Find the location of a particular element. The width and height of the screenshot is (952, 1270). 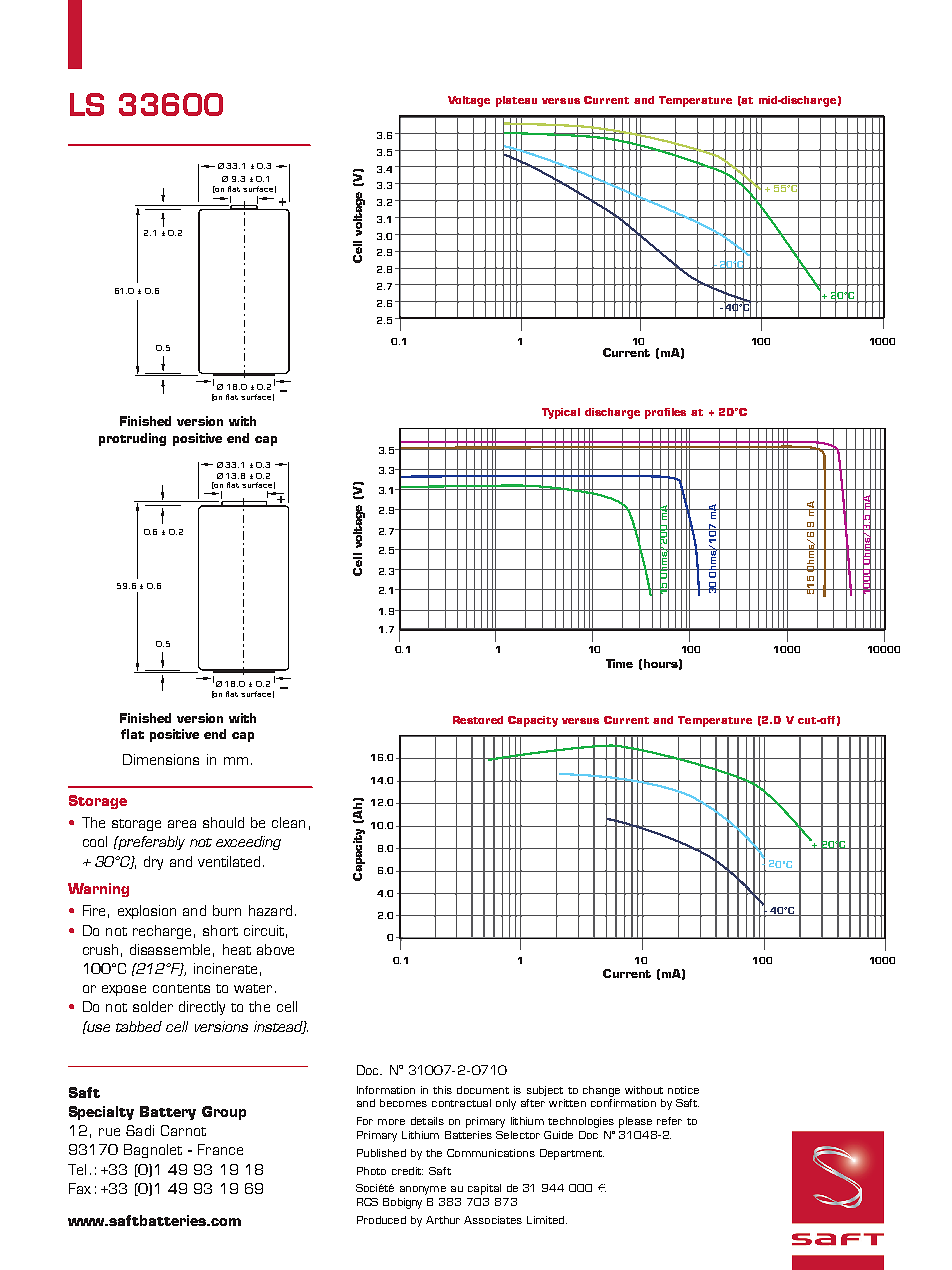

Carnot is located at coordinates (183, 1130).
